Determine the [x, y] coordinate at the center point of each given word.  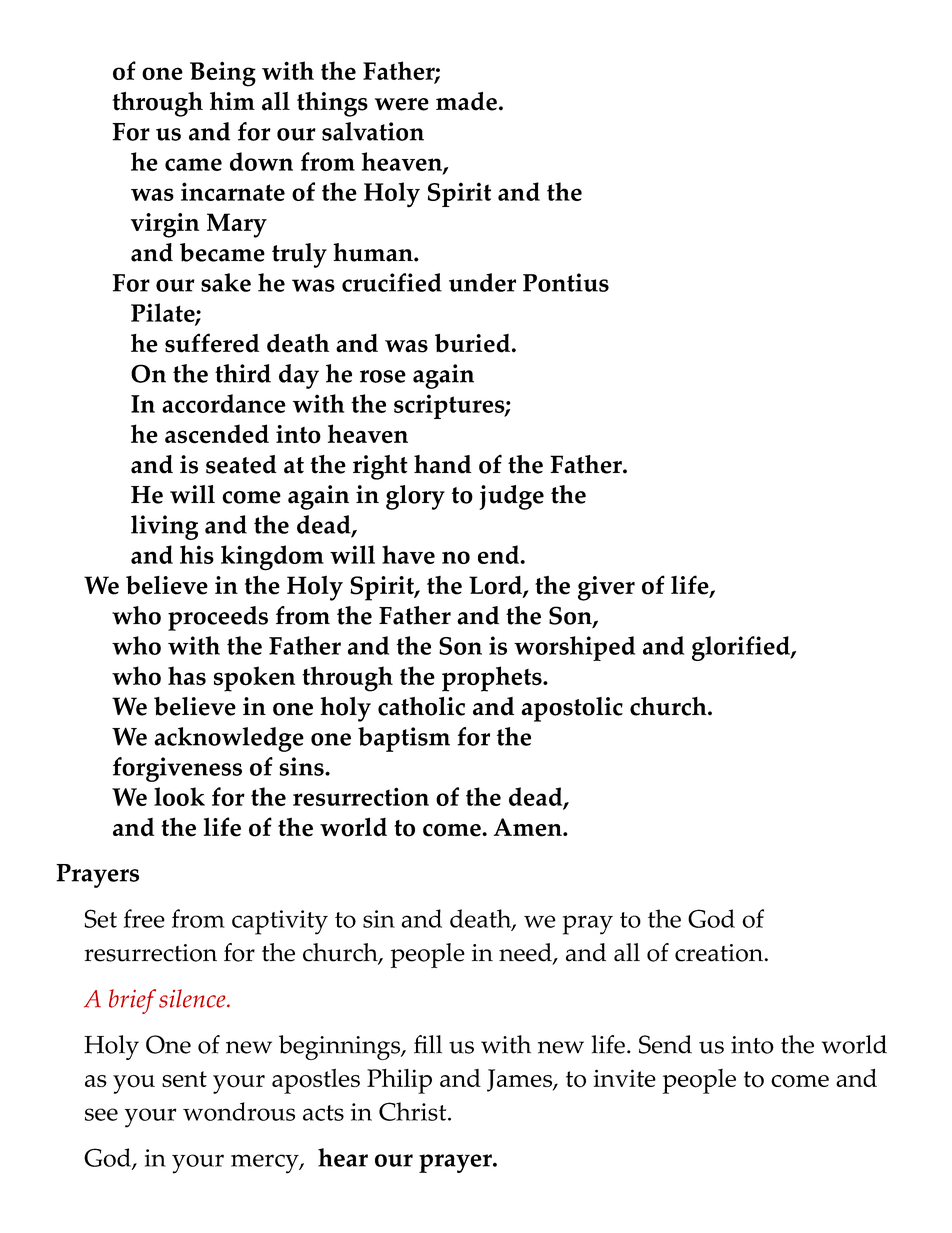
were [402, 104]
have [408, 554]
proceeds [218, 618]
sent [184, 1079]
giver [606, 588]
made [466, 101]
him [232, 101]
